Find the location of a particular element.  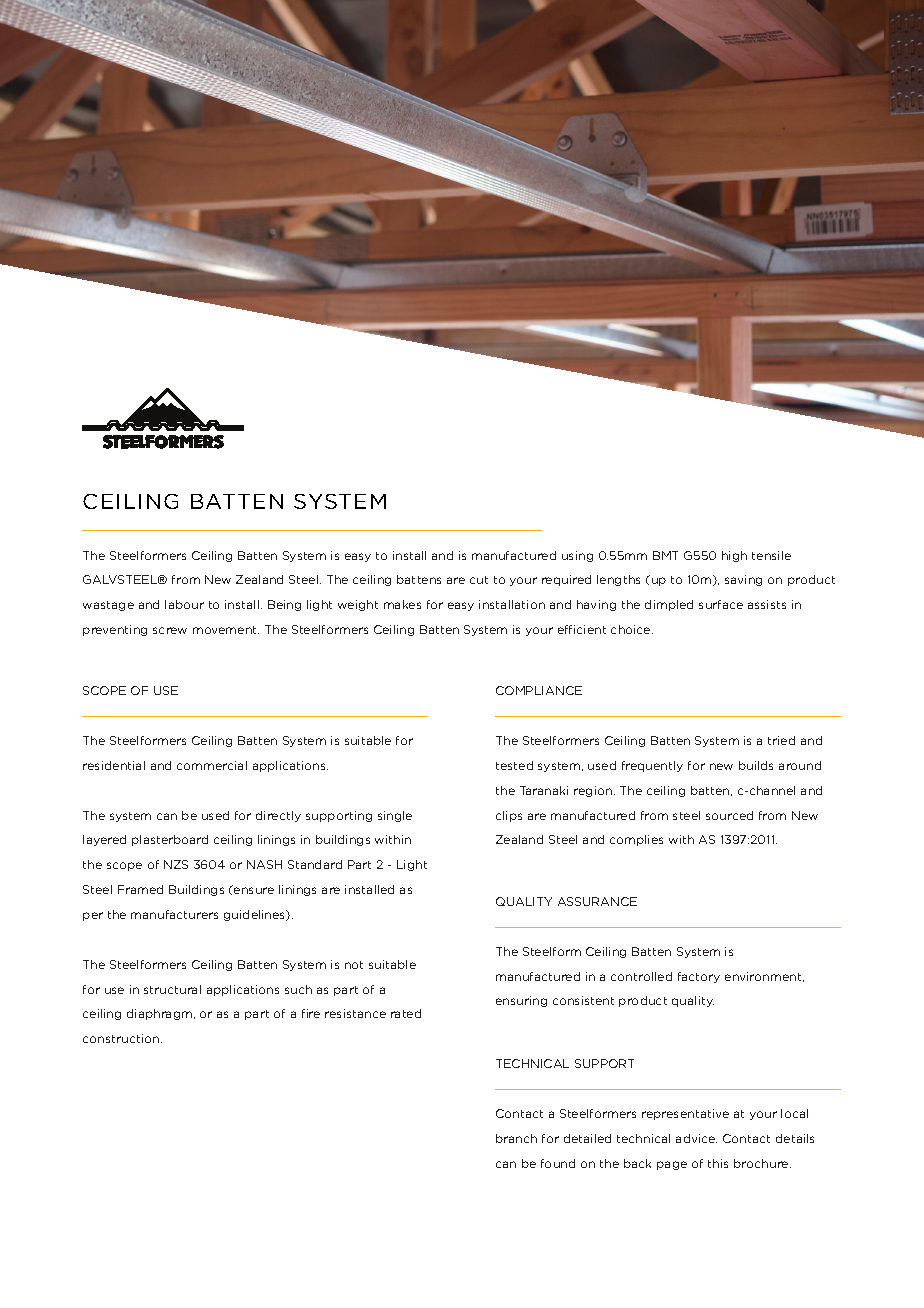

single is located at coordinates (395, 816).
